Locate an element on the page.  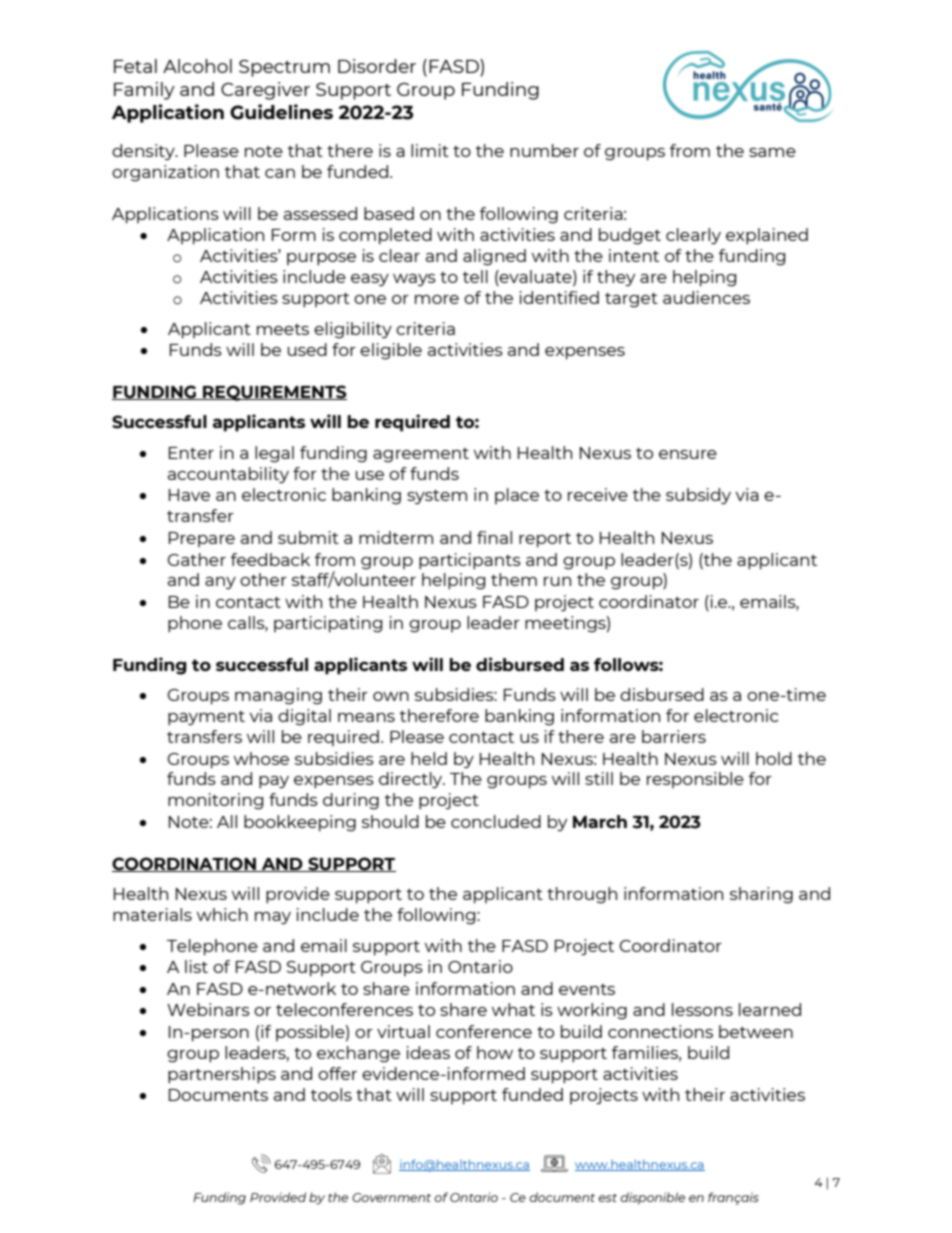
same is located at coordinates (772, 152).
